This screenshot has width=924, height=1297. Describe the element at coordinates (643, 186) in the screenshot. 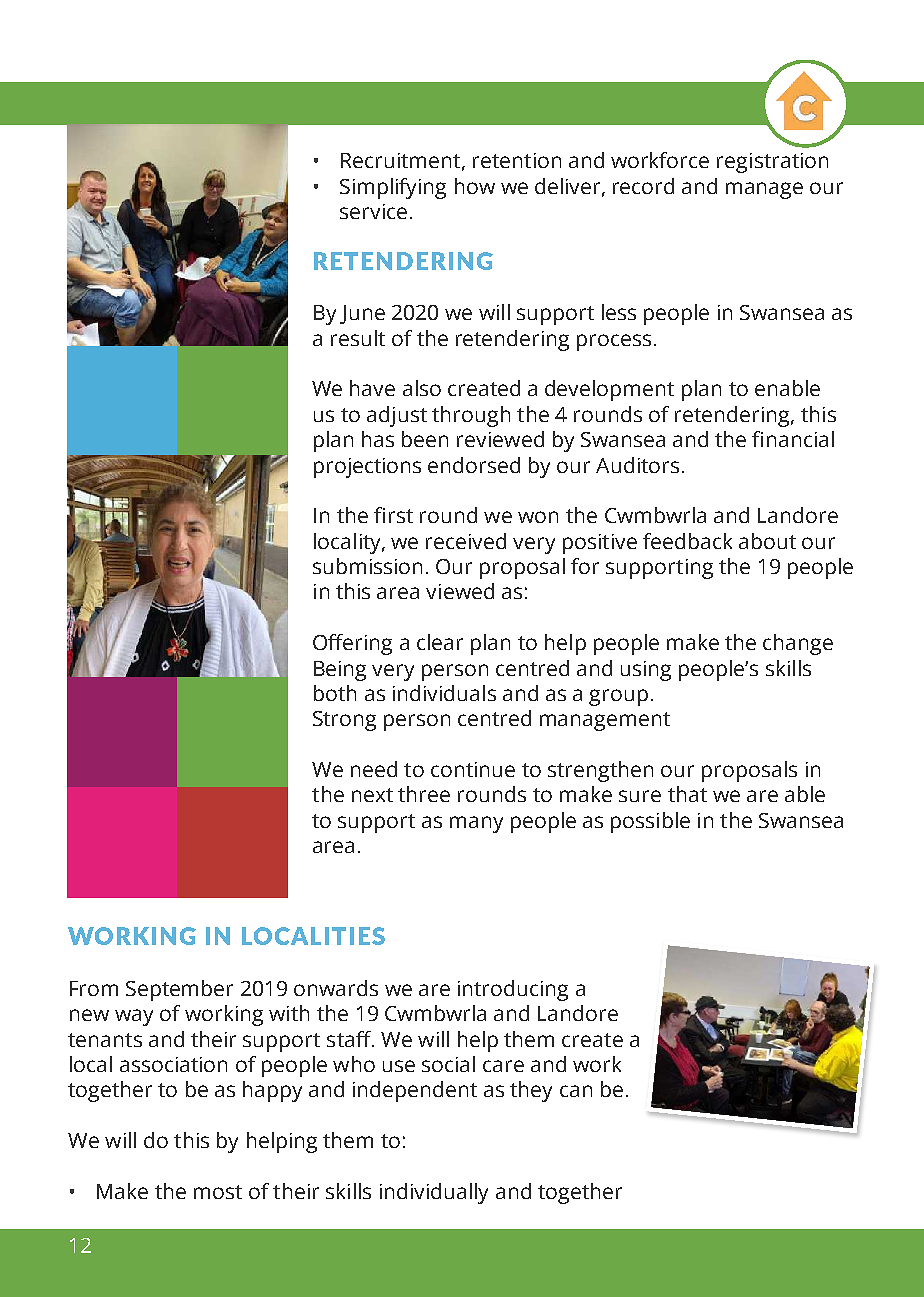

I see `record` at that location.
